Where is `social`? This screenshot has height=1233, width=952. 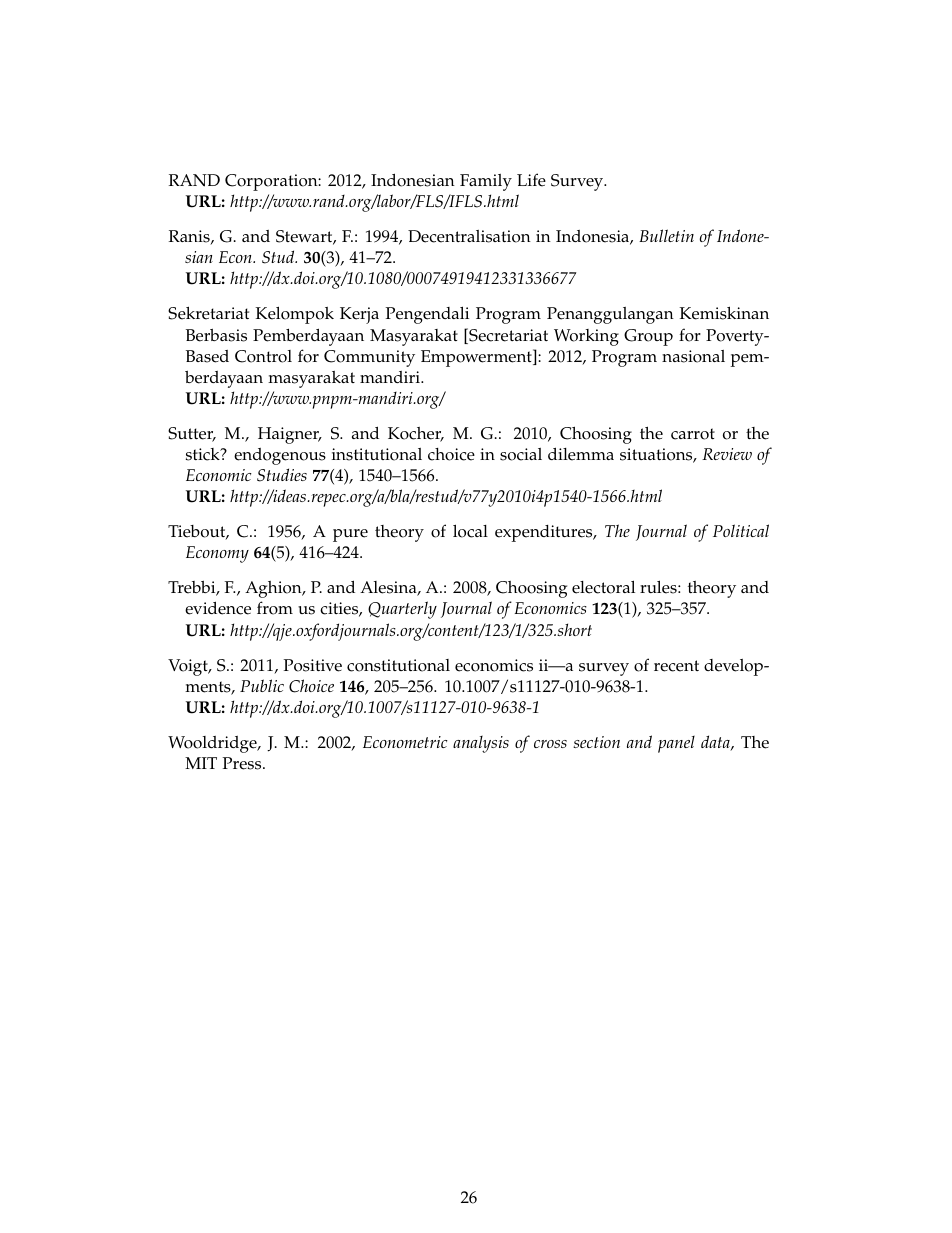
social is located at coordinates (521, 454).
